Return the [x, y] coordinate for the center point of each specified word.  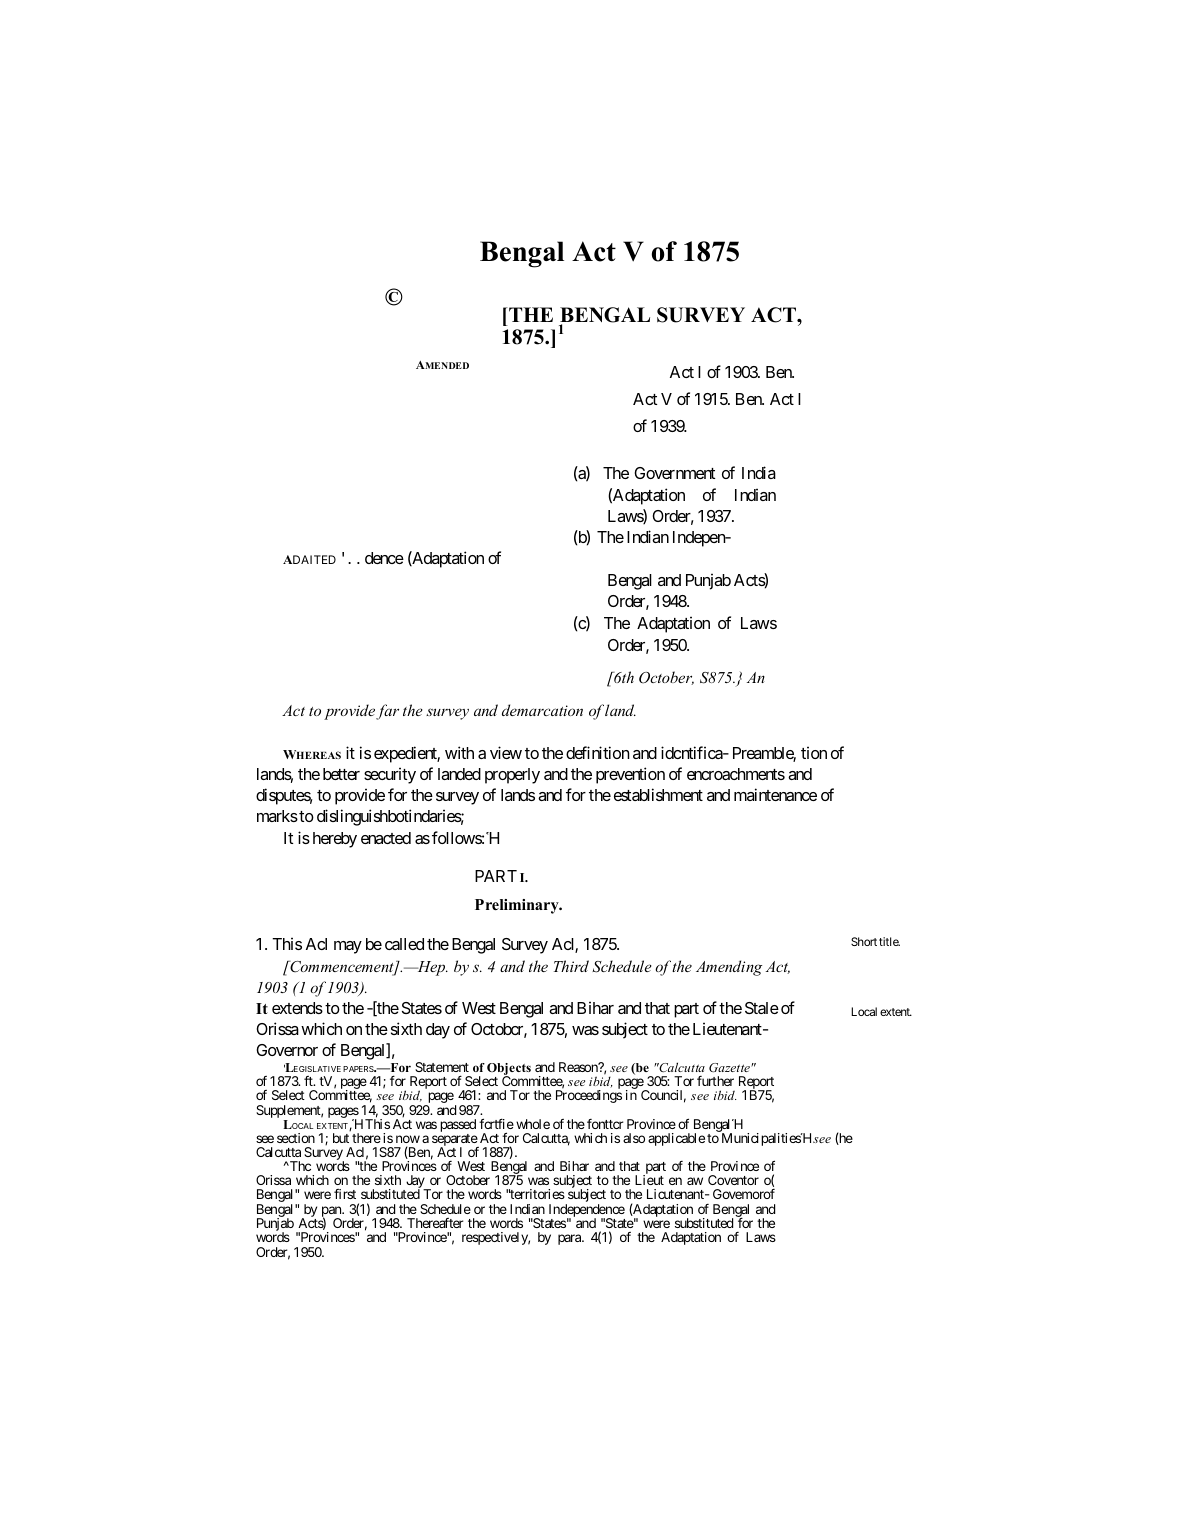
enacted [386, 838]
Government [675, 473]
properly [512, 776]
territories [537, 1194]
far [387, 712]
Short [864, 941]
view [506, 752]
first [345, 1194]
